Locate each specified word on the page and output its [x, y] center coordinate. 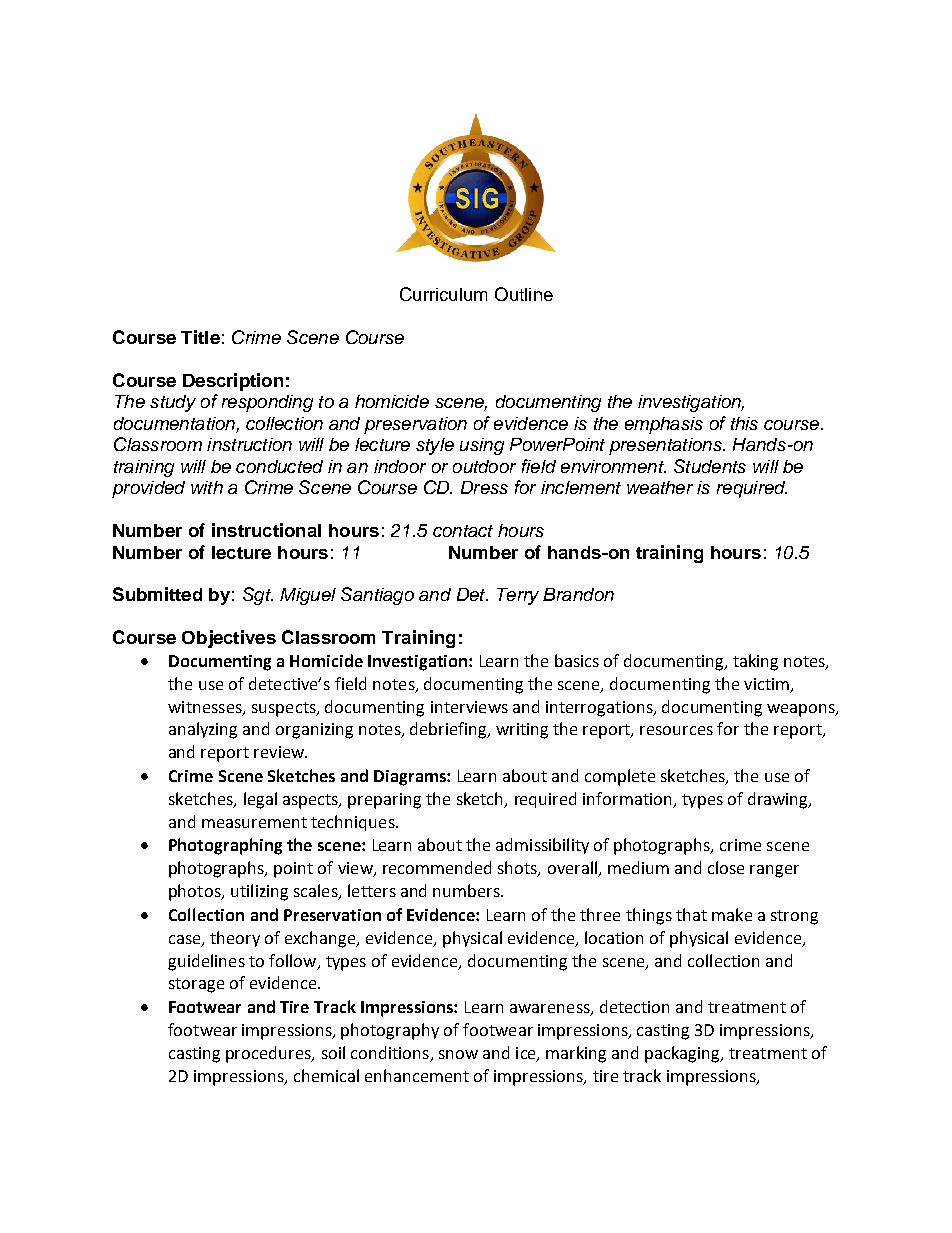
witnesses [206, 708]
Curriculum [443, 294]
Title [200, 337]
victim [768, 685]
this [744, 423]
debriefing [449, 730]
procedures [269, 1054]
